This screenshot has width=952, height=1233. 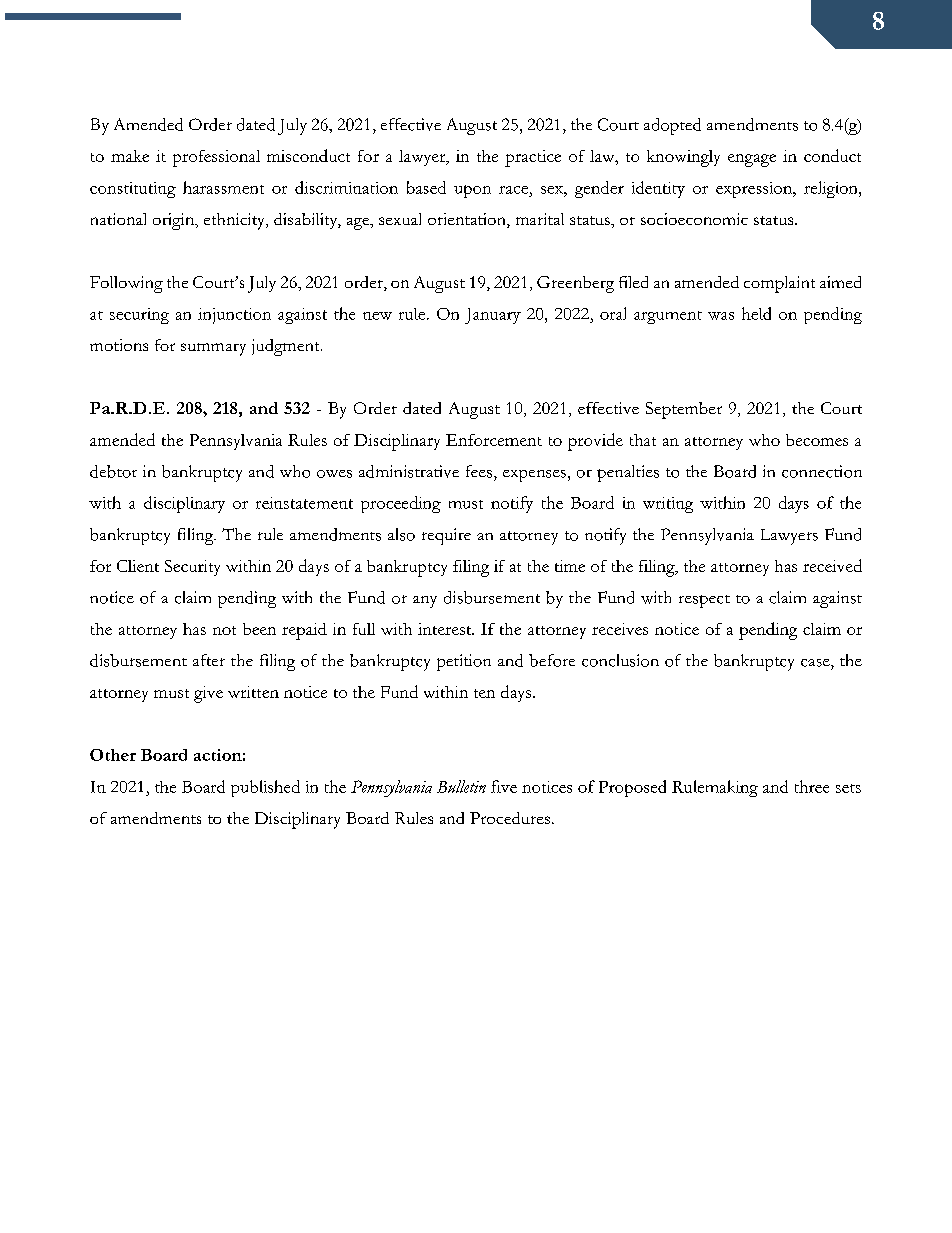 What do you see at coordinates (213, 349) in the screenshot?
I see `summary` at bounding box center [213, 349].
